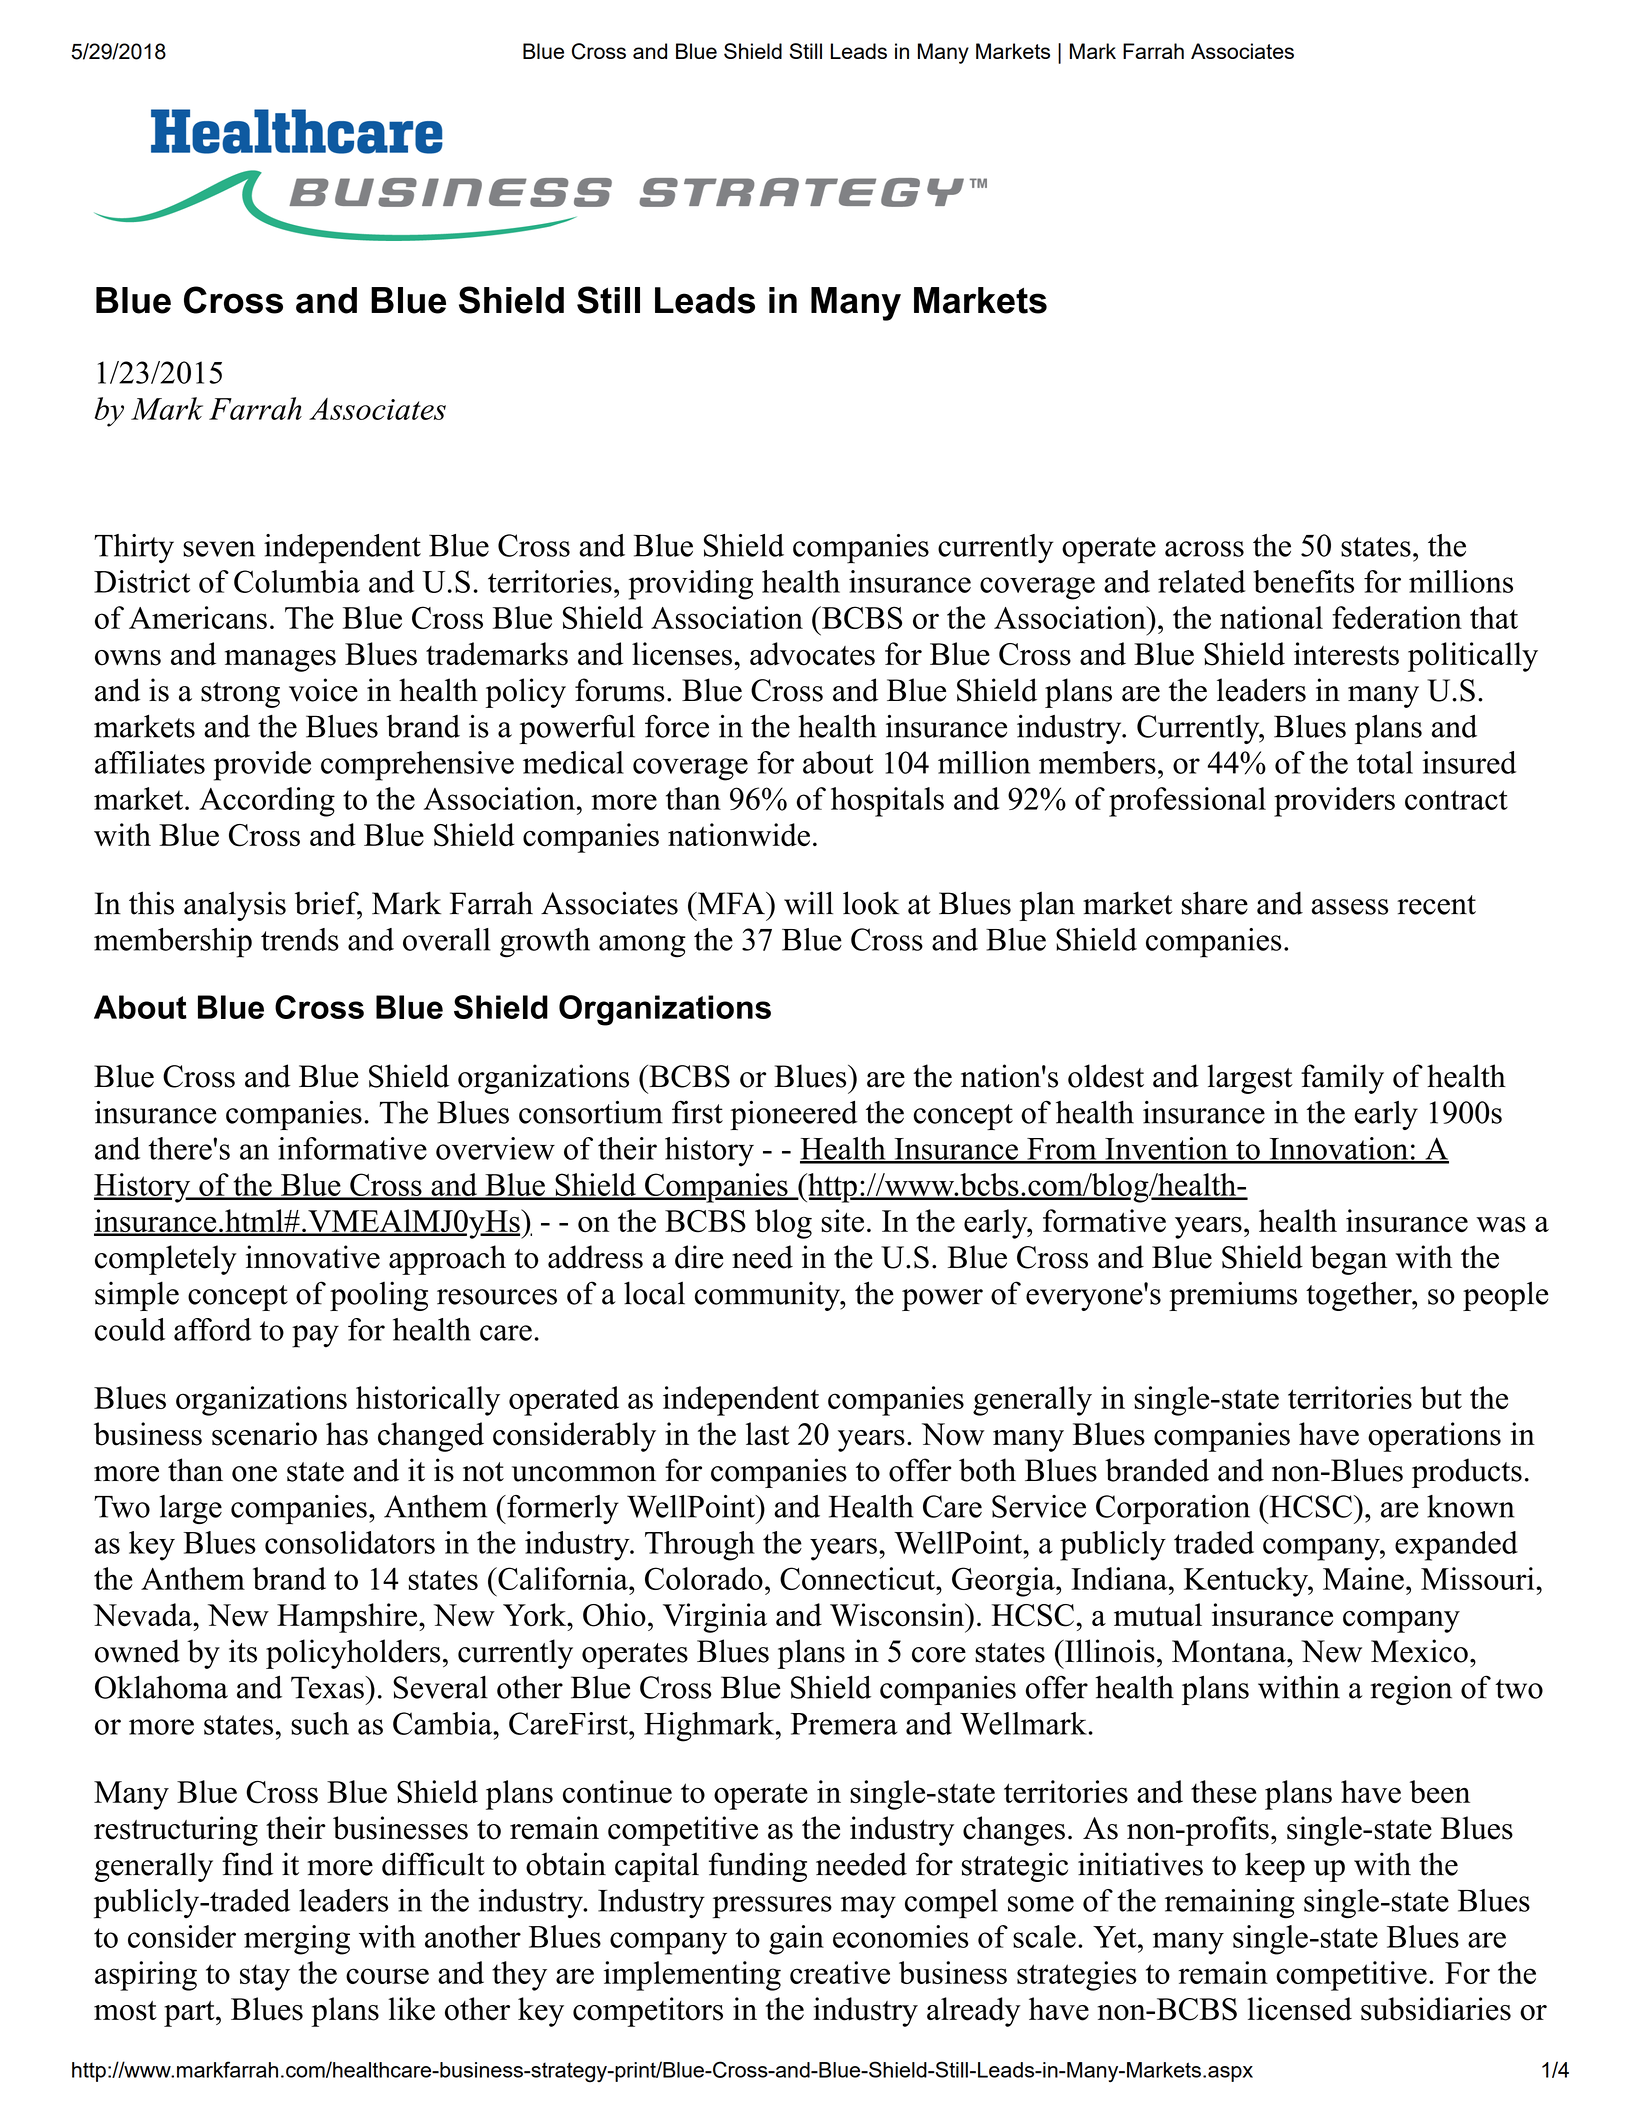 The height and width of the screenshot is (2123, 1641). Describe the element at coordinates (1342, 1079) in the screenshot. I see `family` at that location.
